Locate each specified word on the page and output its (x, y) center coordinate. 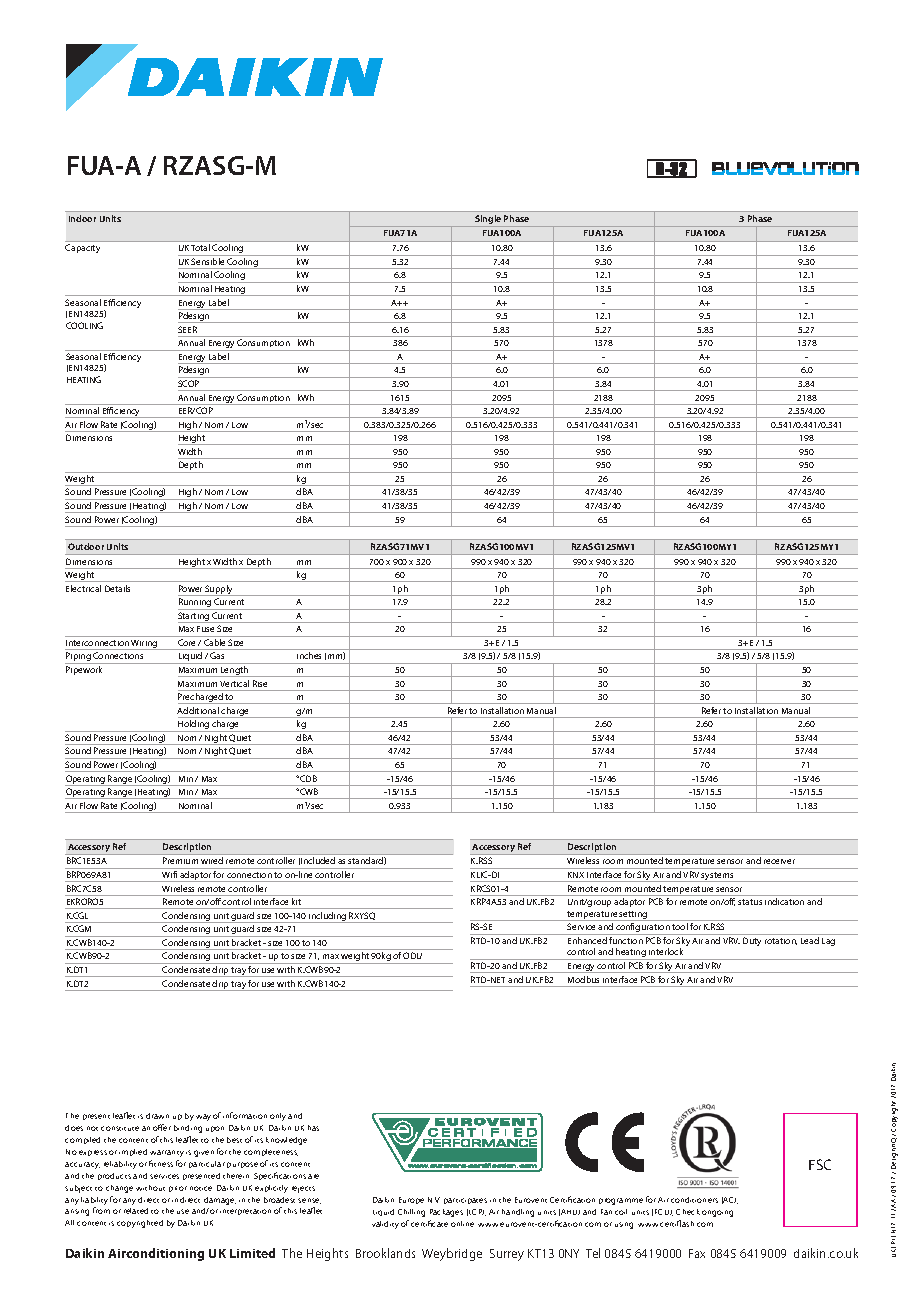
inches (309, 655)
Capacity (82, 248)
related (136, 1211)
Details (117, 588)
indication (784, 901)
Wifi (169, 874)
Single (488, 221)
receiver (779, 861)
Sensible (207, 261)
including (327, 917)
